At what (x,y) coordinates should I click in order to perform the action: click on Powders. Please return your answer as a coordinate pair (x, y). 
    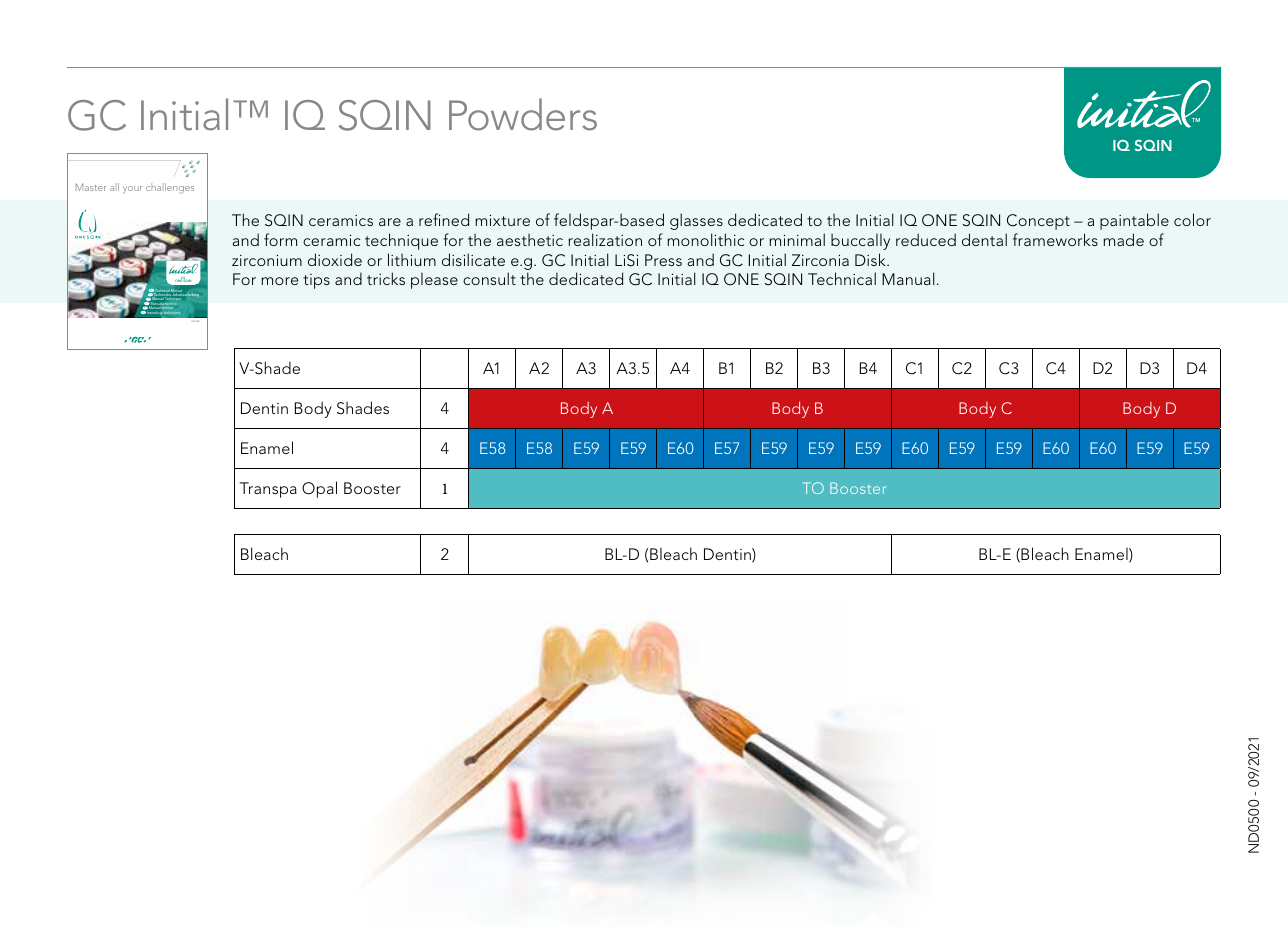
    Looking at the image, I should click on (523, 114).
